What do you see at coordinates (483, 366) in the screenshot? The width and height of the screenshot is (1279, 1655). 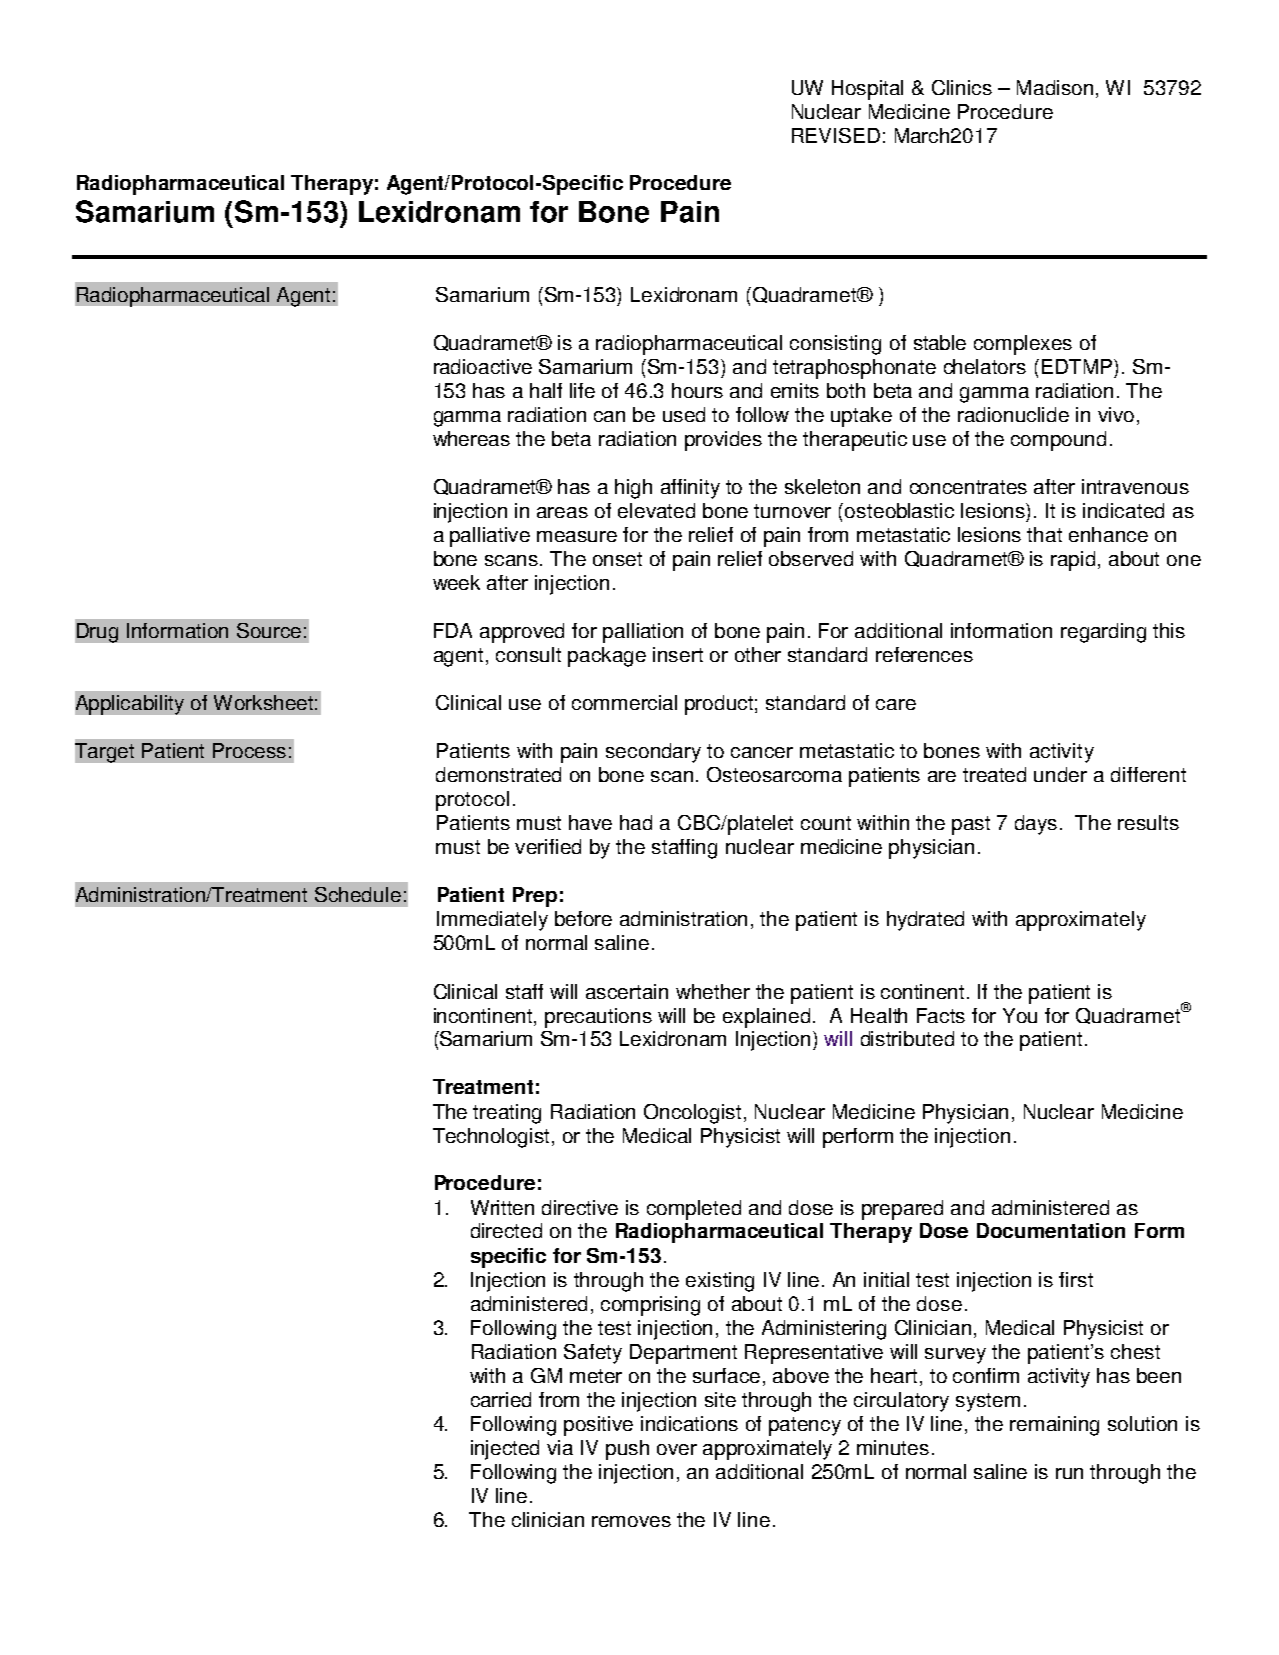 I see `radioactive` at bounding box center [483, 366].
